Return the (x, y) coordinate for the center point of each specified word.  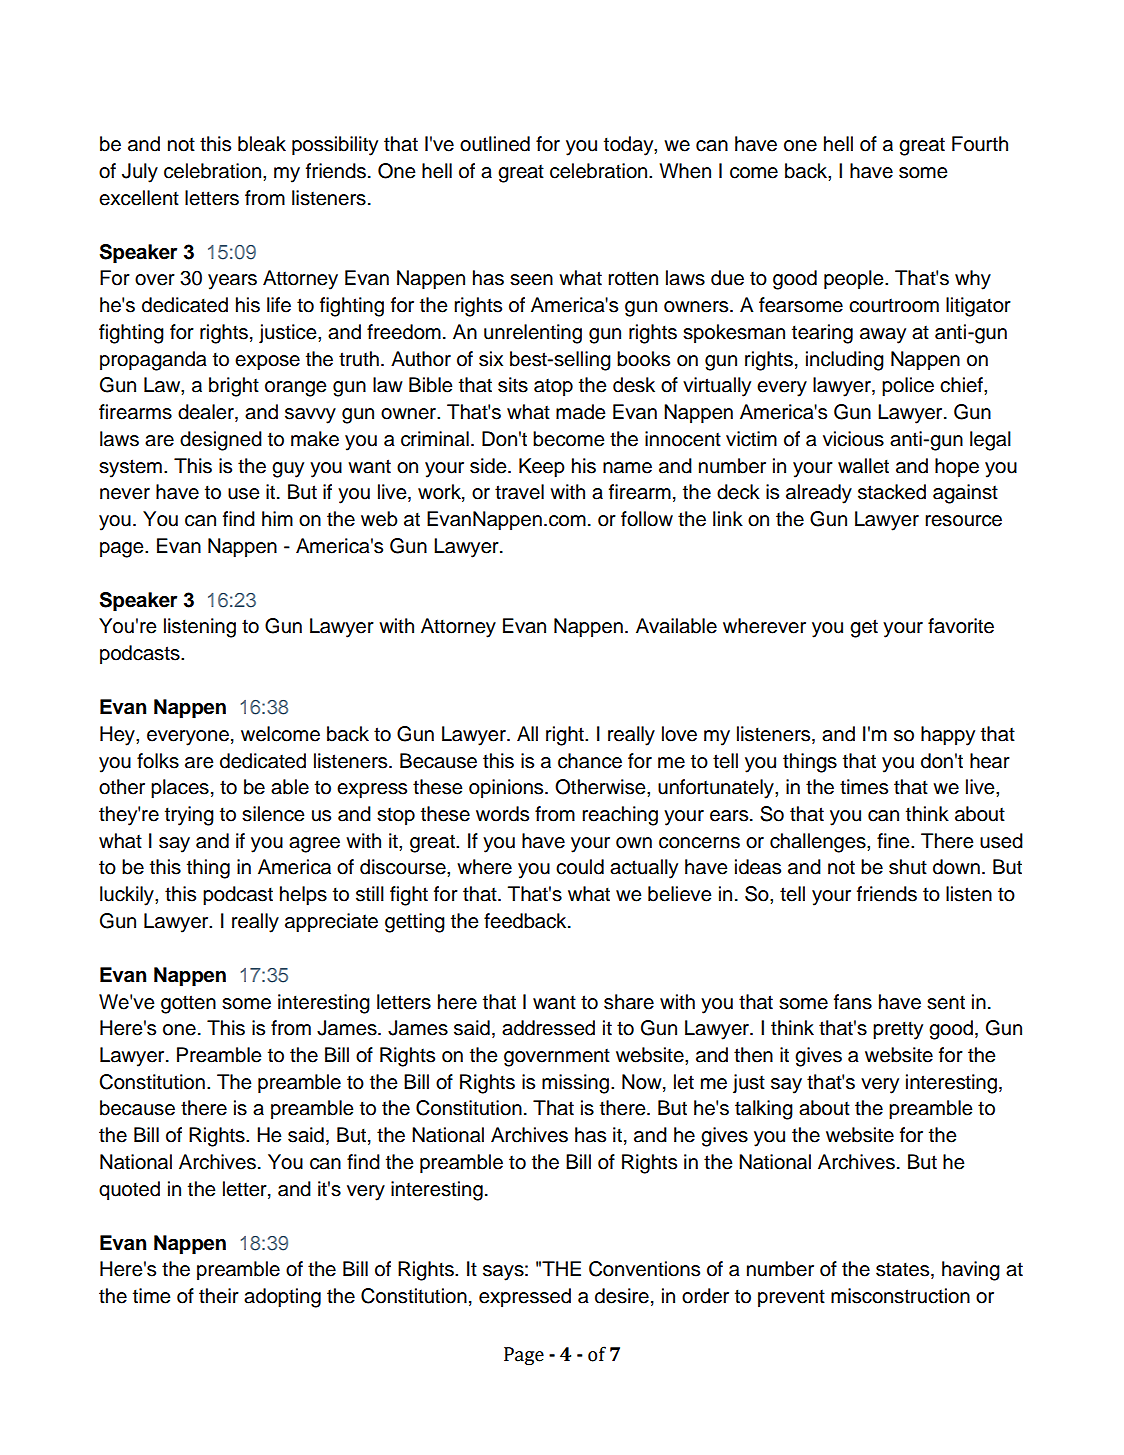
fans (853, 1002)
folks (158, 761)
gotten (188, 1004)
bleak (262, 144)
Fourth (980, 144)
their (219, 1296)
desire (622, 1296)
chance (590, 761)
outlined (495, 144)
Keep (542, 468)
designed (221, 441)
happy (948, 736)
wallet (863, 466)
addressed (548, 1028)
